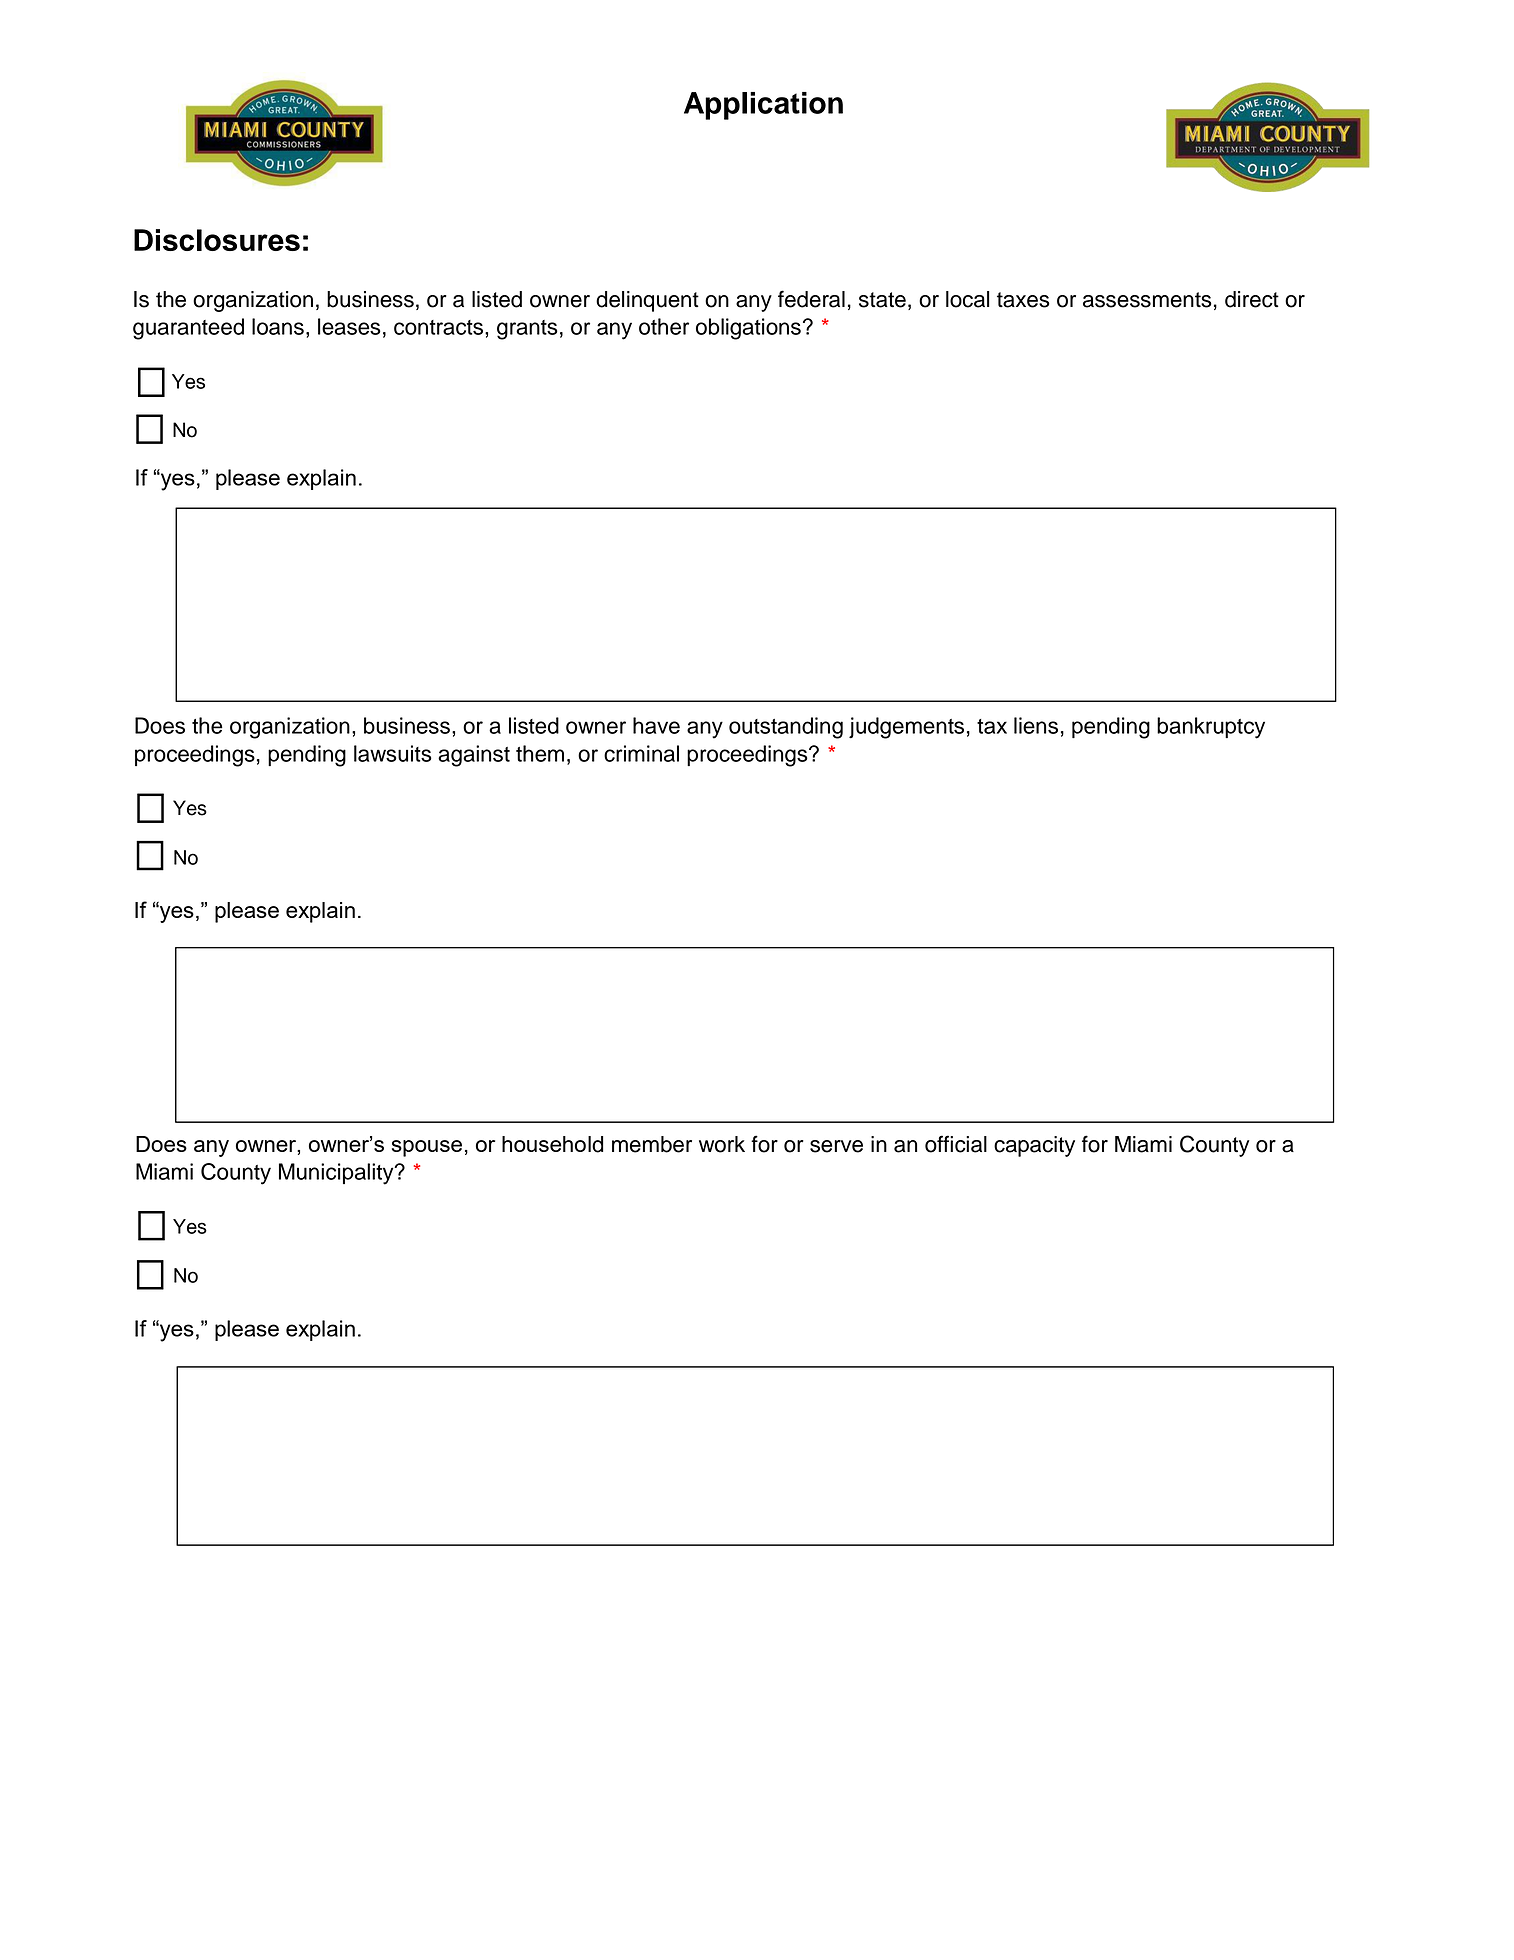  I want to click on Disclosures, so click(217, 240).
